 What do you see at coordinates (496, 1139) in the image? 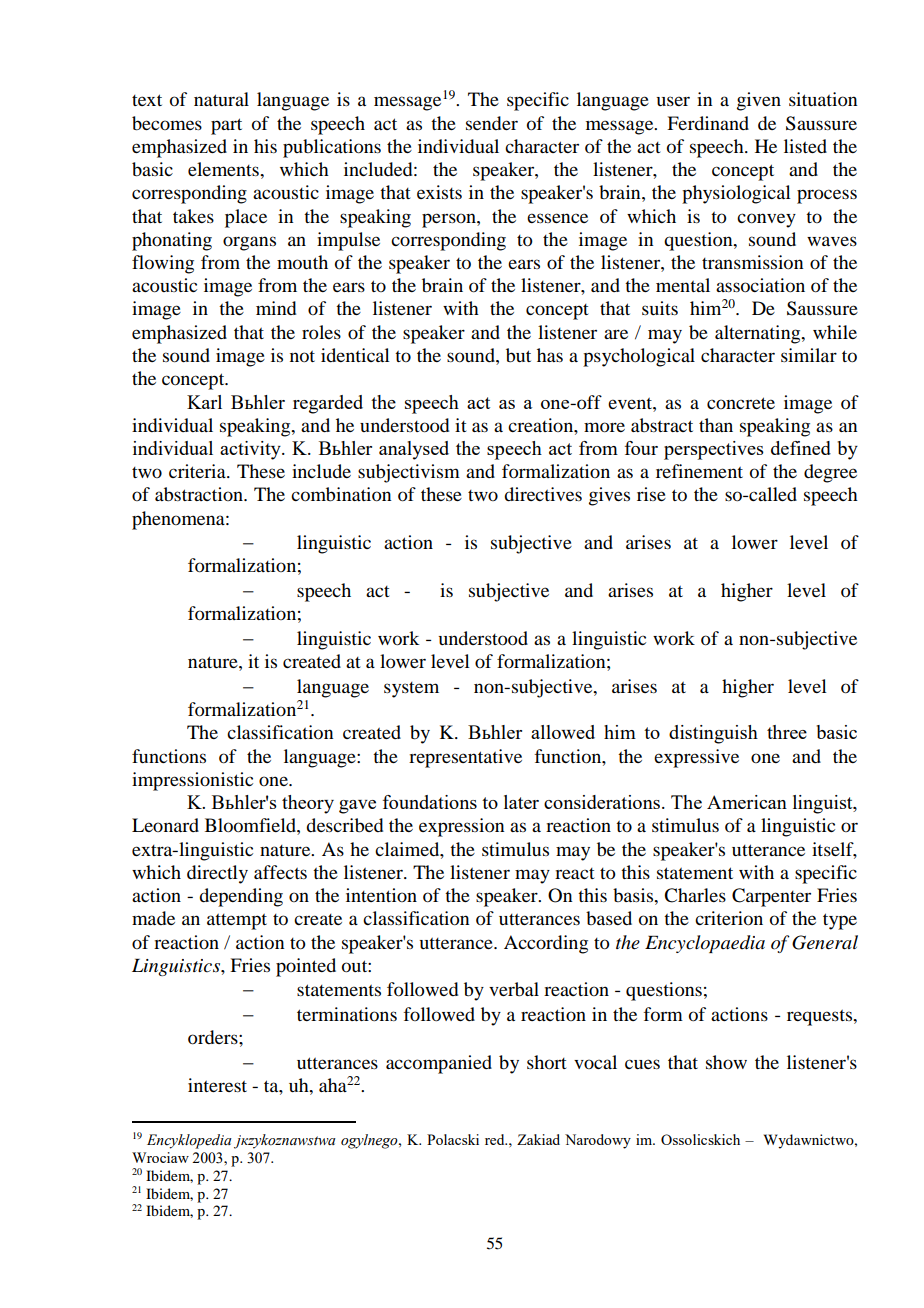
I see `red` at bounding box center [496, 1139].
